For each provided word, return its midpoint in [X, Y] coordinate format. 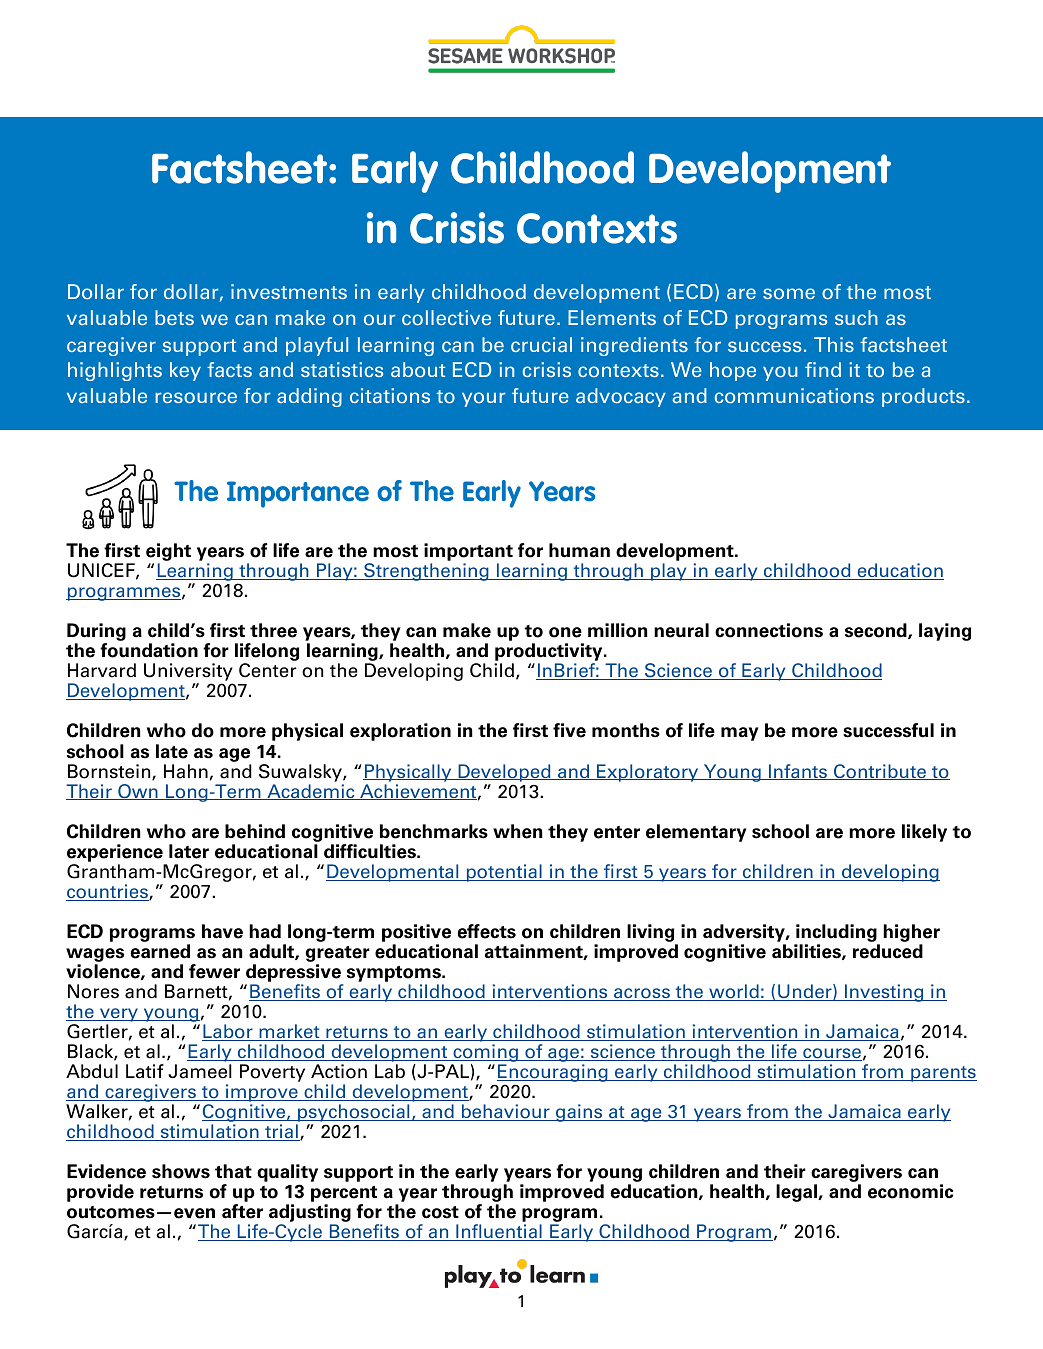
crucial [541, 344]
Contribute [880, 772]
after [242, 1211]
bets [174, 317]
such [856, 317]
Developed [504, 773]
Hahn [186, 771]
